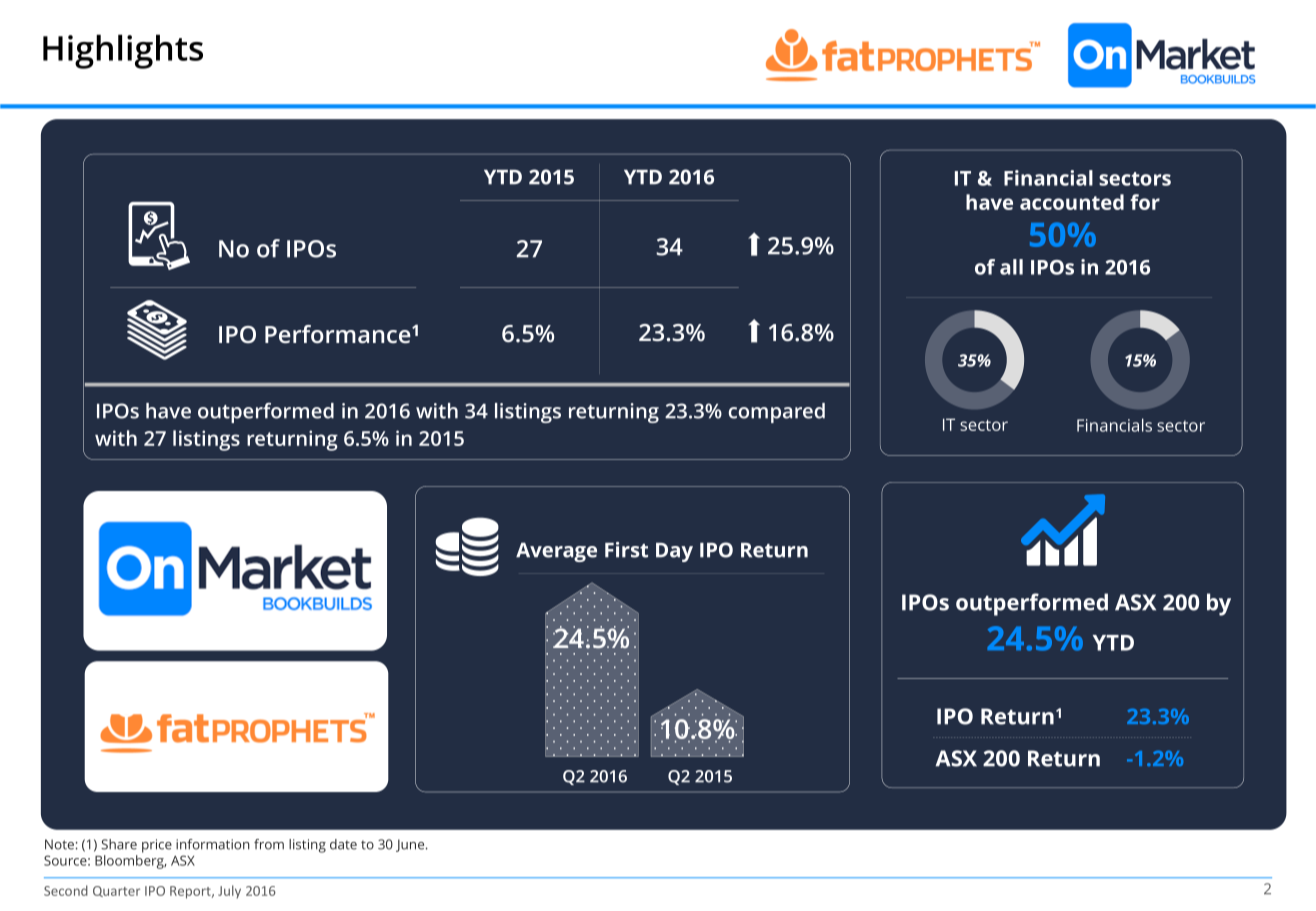  What do you see at coordinates (1072, 202) in the document?
I see `accounted` at bounding box center [1072, 202].
